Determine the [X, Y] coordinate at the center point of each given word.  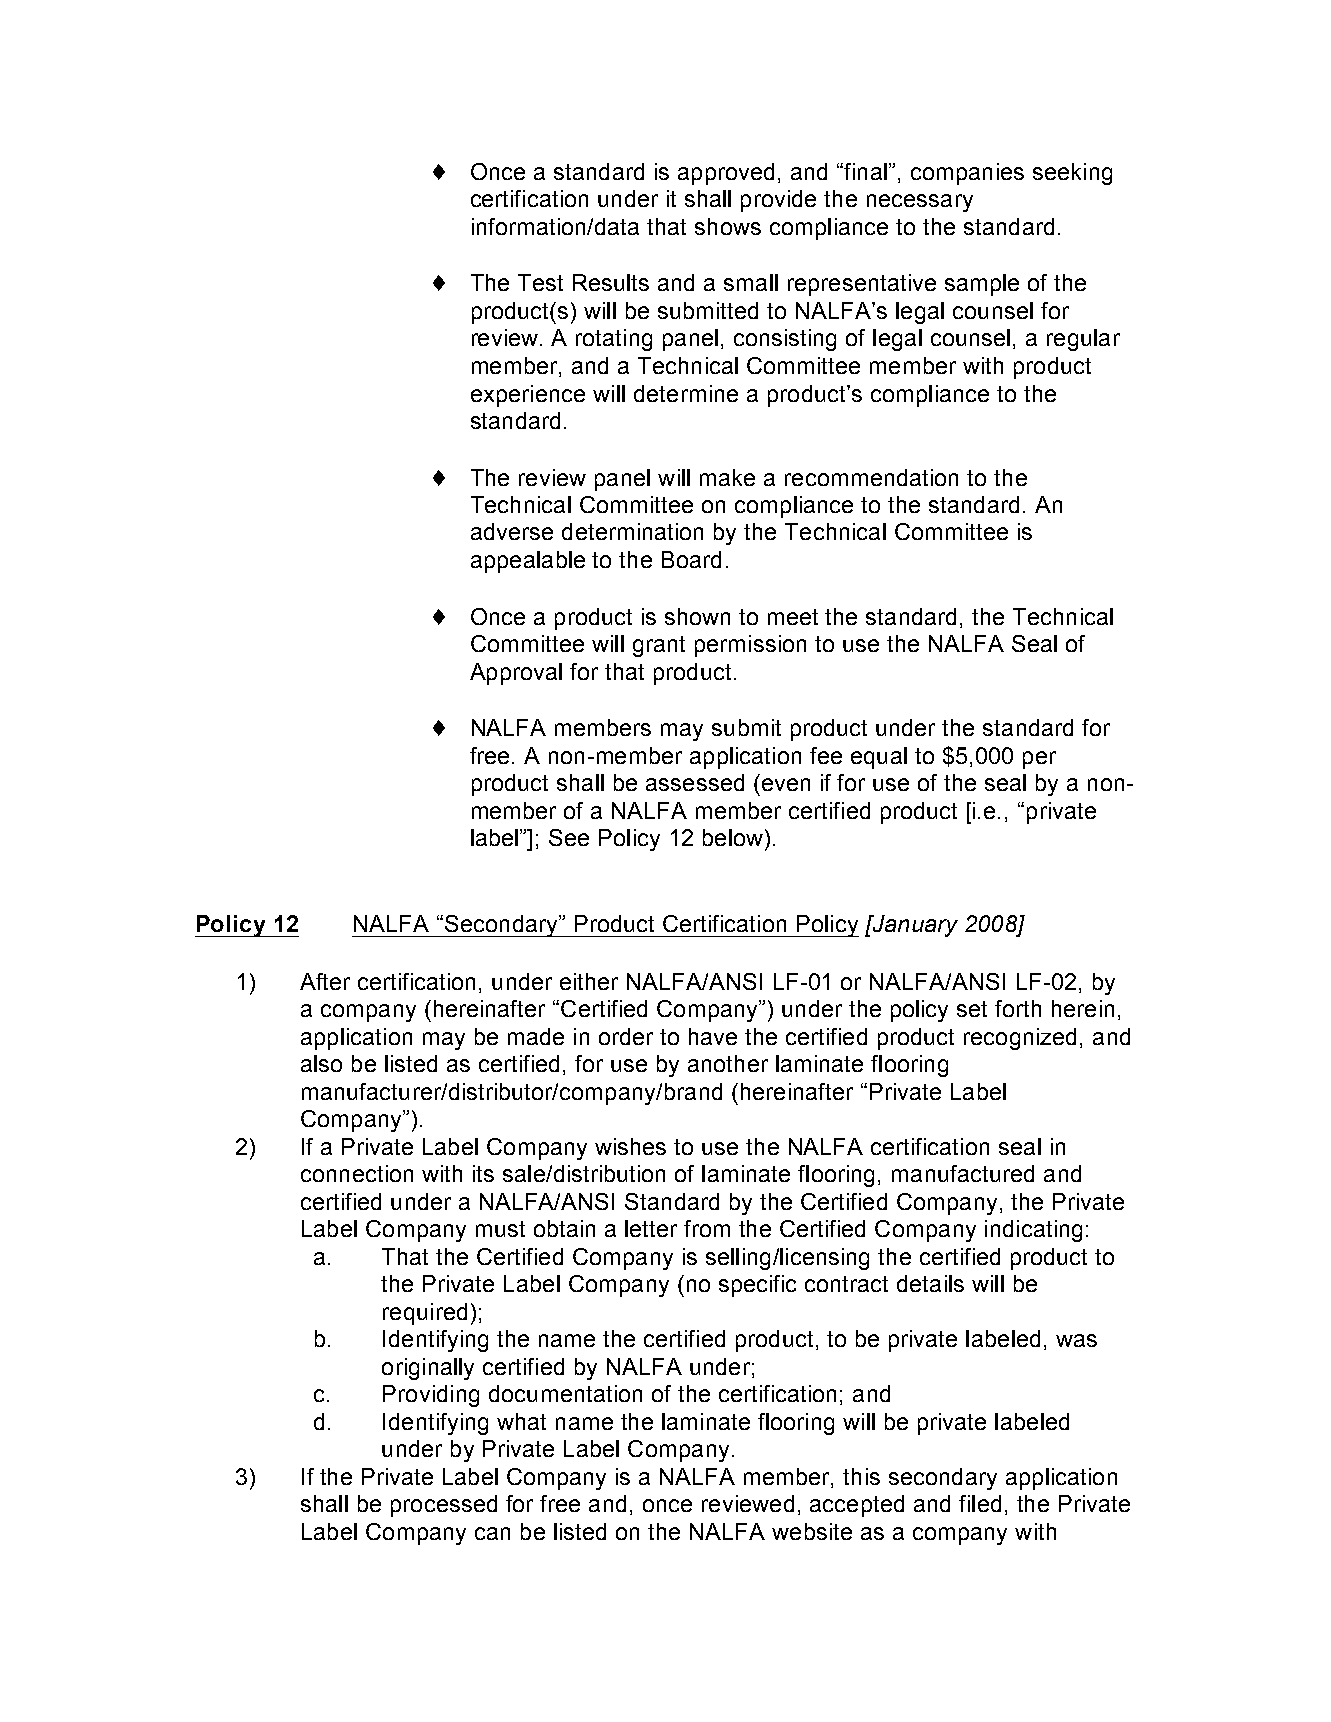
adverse [512, 531]
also [321, 1063]
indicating [1033, 1231]
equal [879, 758]
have [713, 1036]
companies [967, 174]
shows [728, 226]
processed [444, 1506]
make [727, 477]
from [707, 1228]
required [425, 1314]
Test [540, 282]
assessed [695, 782]
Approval [516, 674]
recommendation [871, 477]
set [972, 1009]
